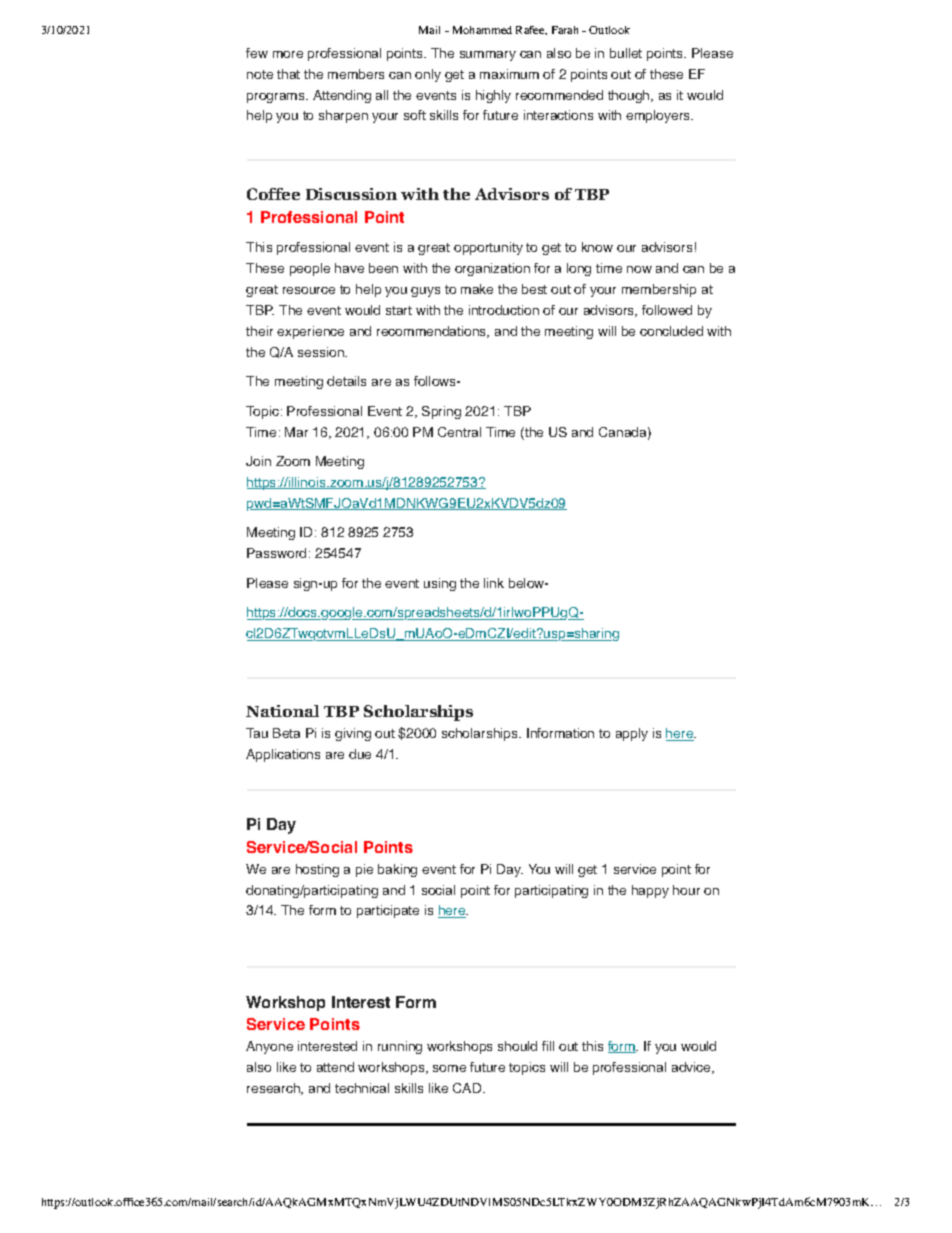 Image resolution: width=952 pixels, height=1233 pixels. Describe the element at coordinates (632, 734) in the screenshot. I see `apply` at that location.
